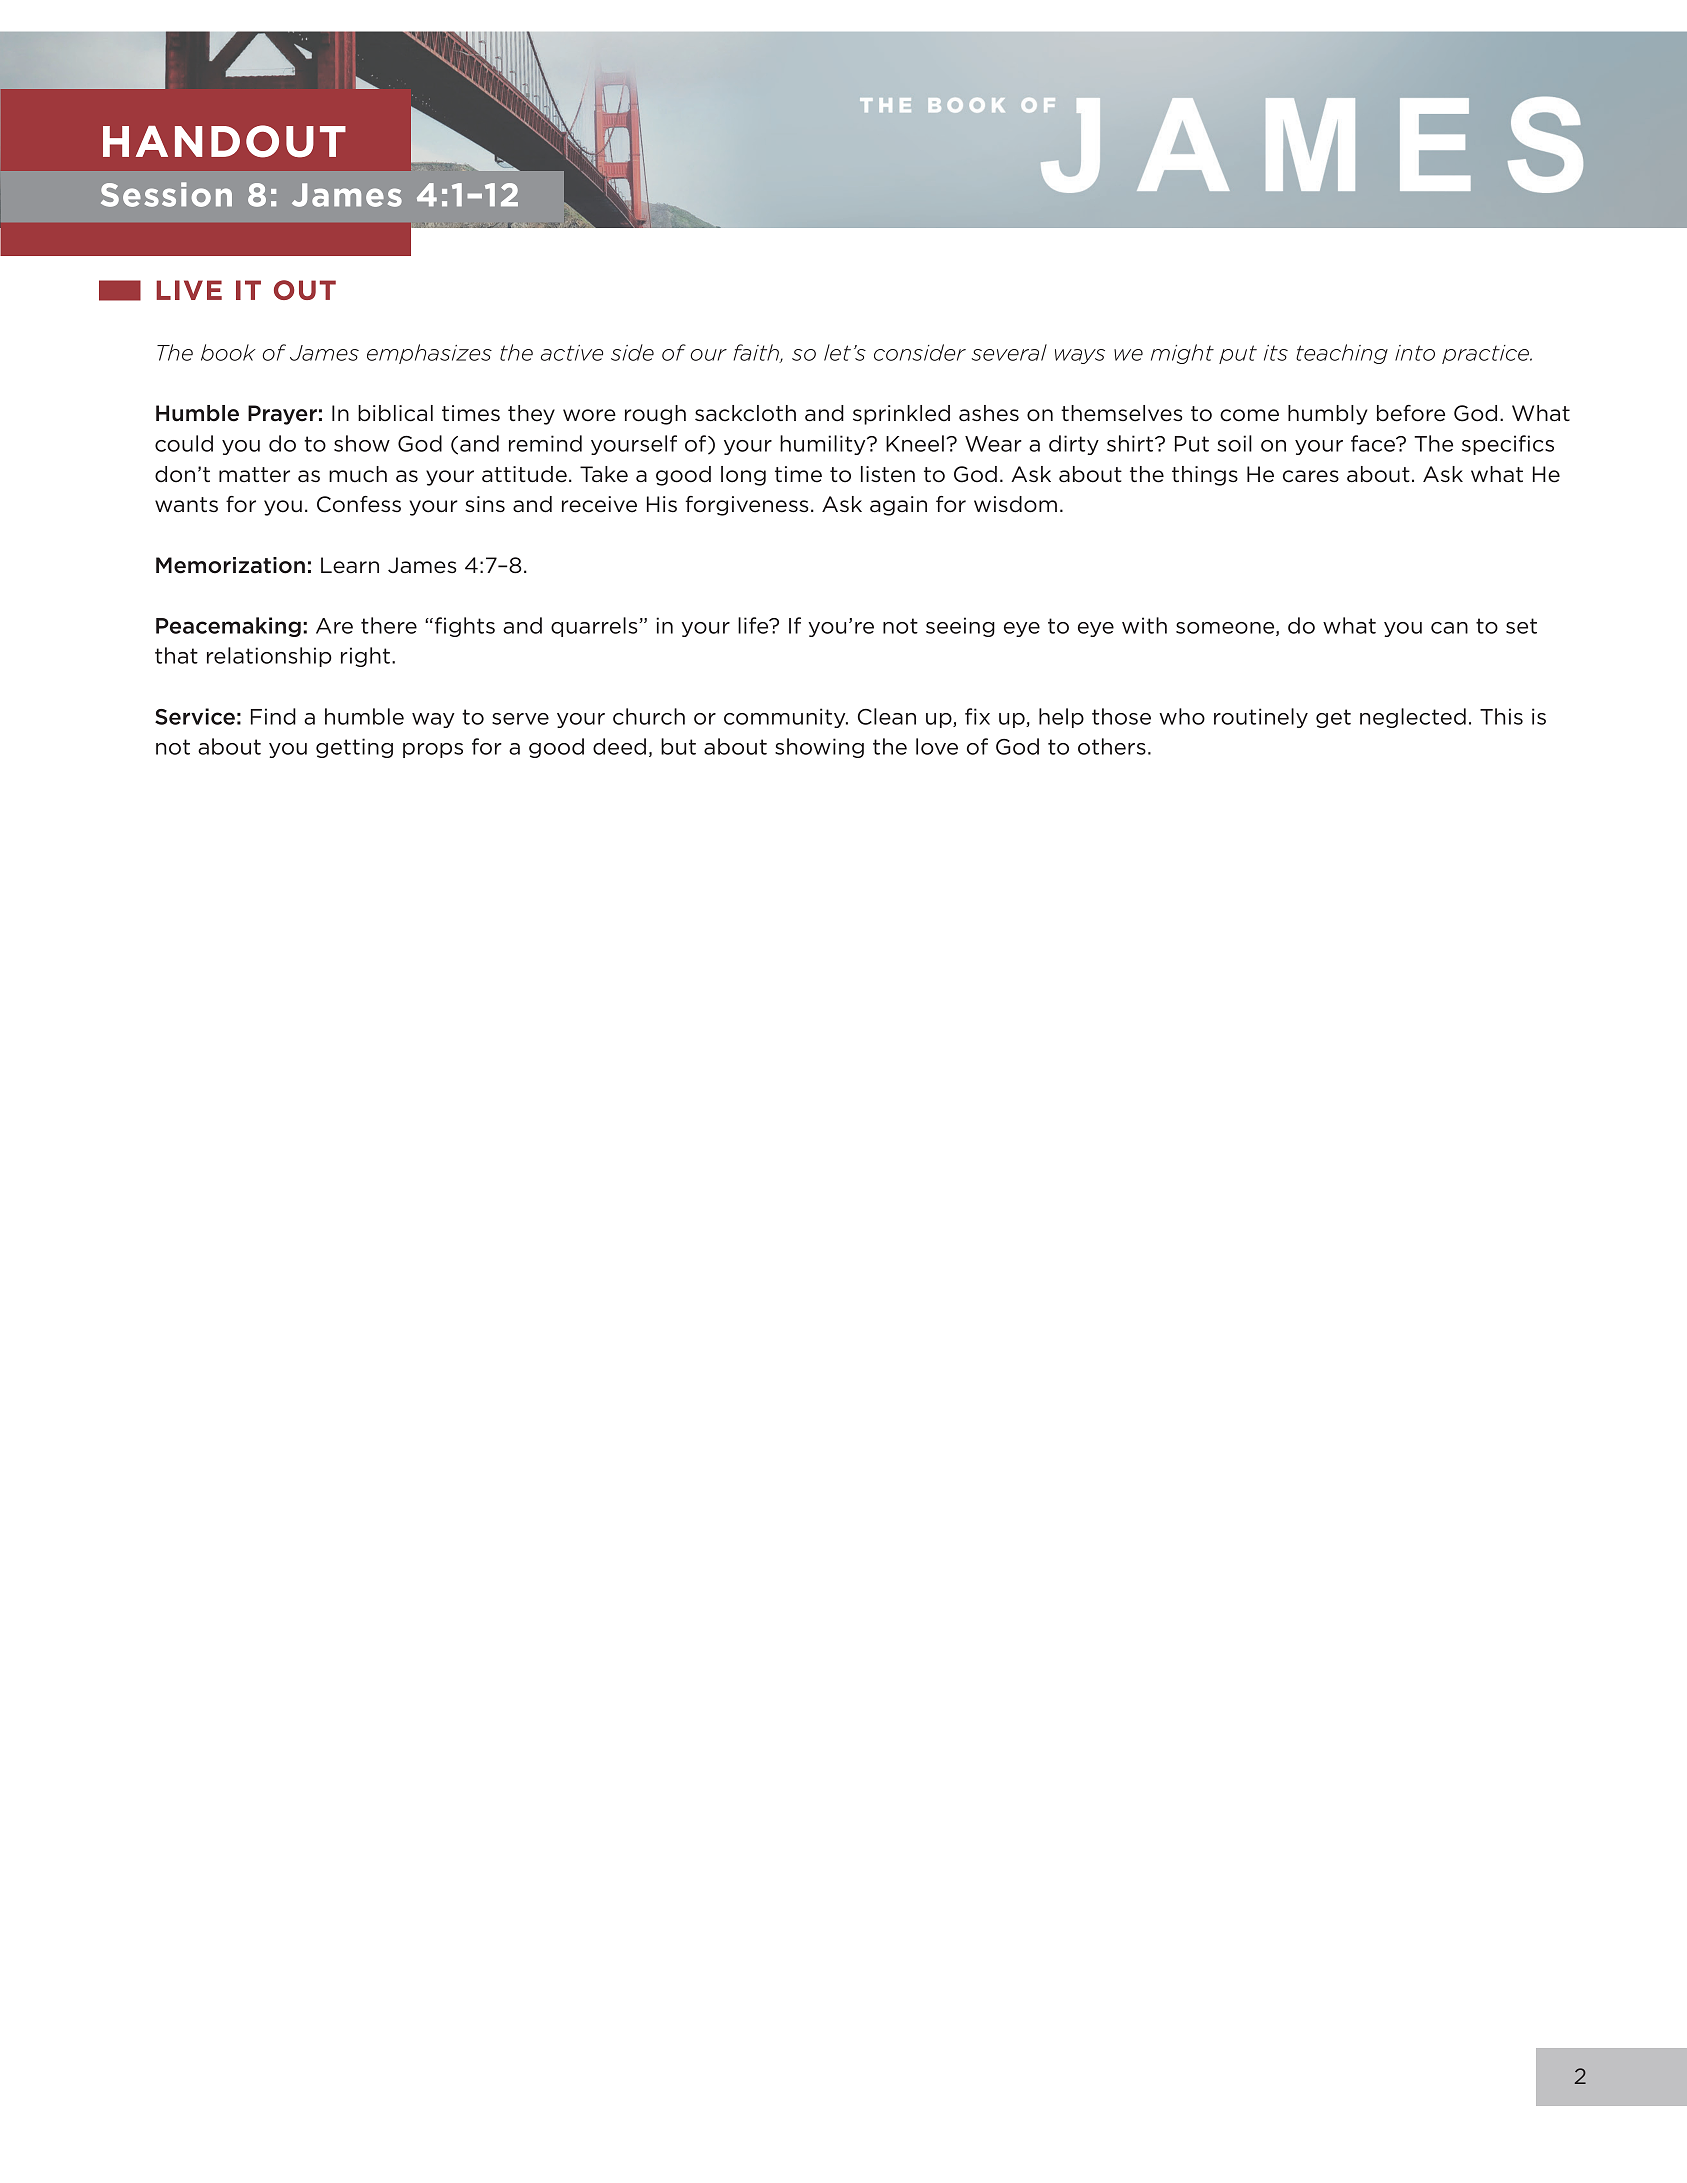 The image size is (1687, 2183). I want to click on into, so click(1415, 353).
